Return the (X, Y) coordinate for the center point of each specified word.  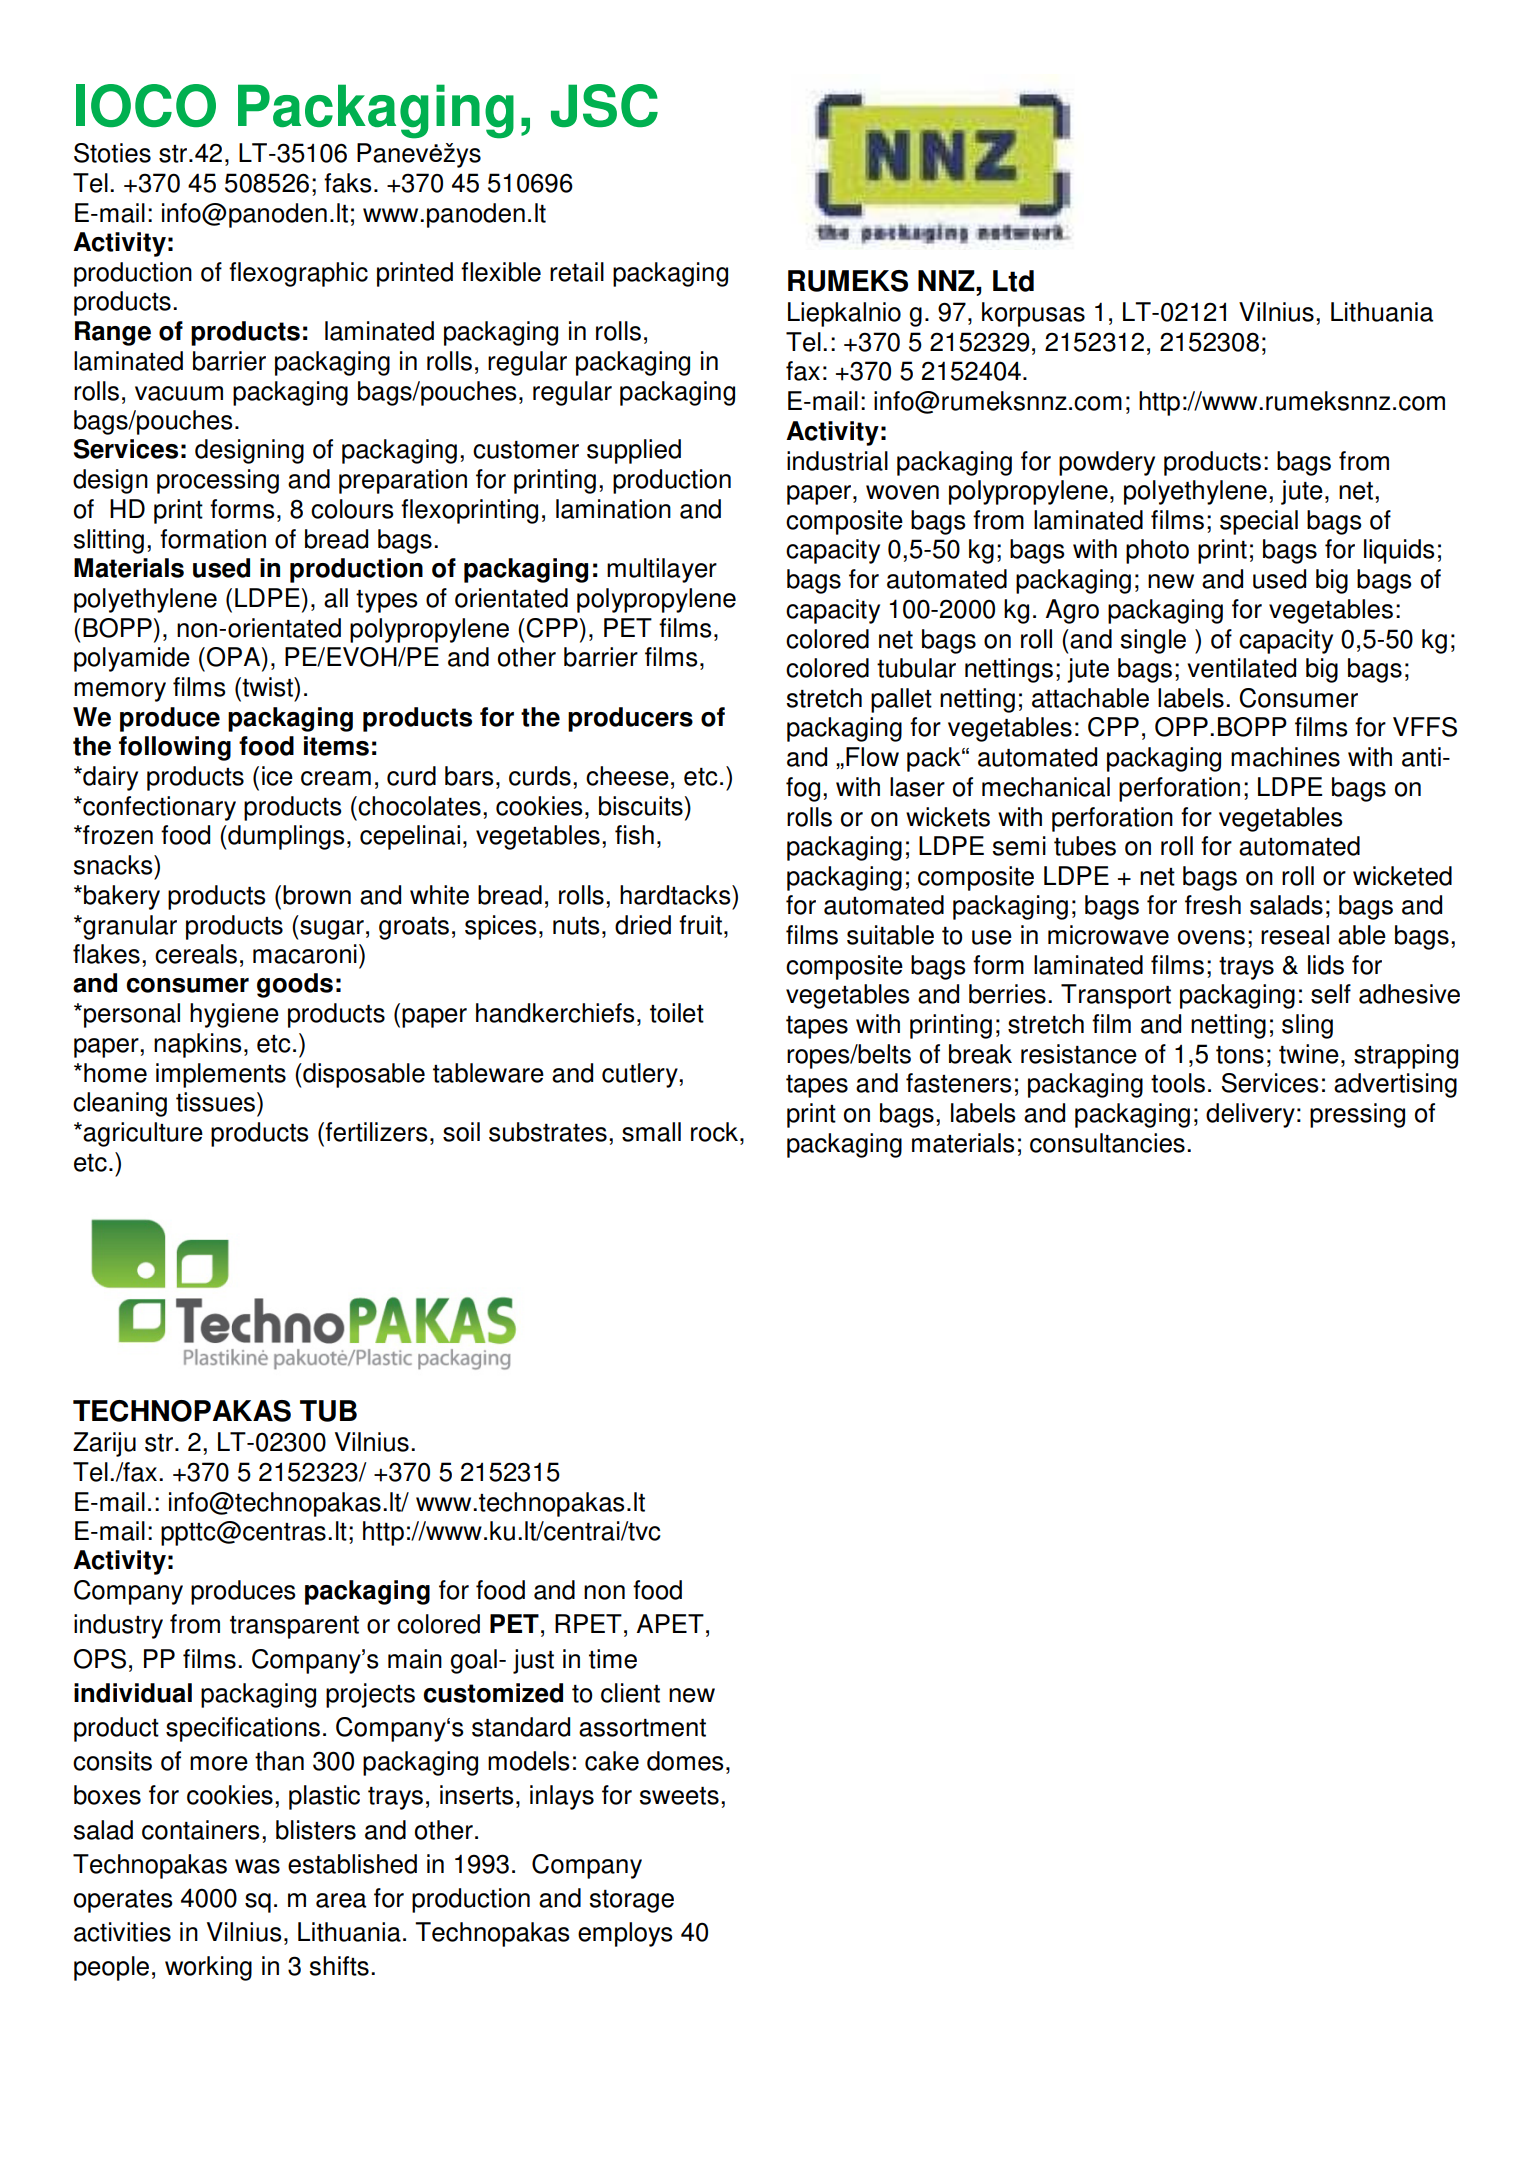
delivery (1250, 1115)
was (257, 1866)
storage (632, 1901)
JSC (604, 105)
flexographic (298, 274)
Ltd (1013, 281)
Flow (872, 757)
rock (714, 1132)
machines (1285, 757)
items (336, 746)
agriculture (143, 1134)
